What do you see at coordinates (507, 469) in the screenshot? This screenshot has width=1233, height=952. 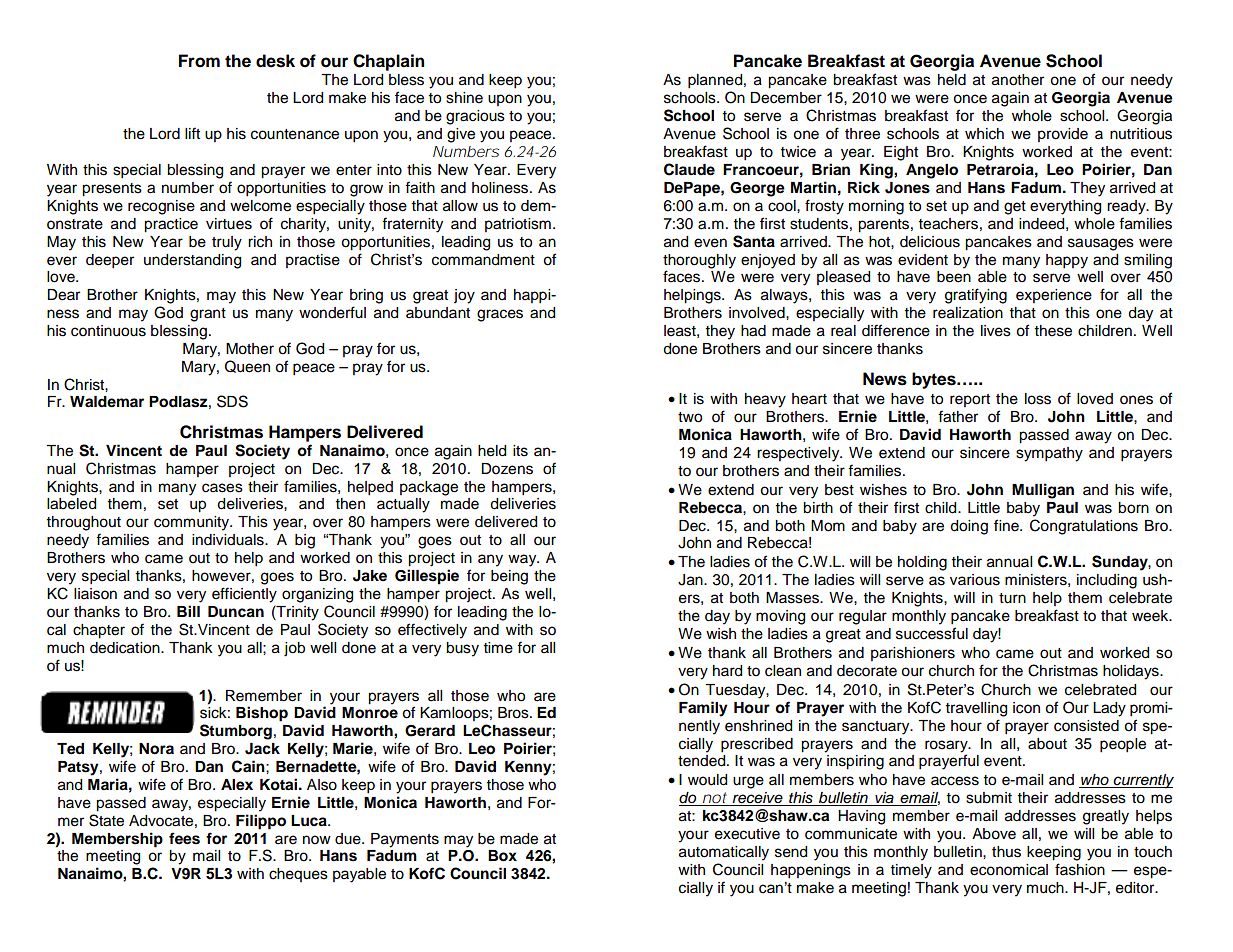 I see `Dozens` at bounding box center [507, 469].
